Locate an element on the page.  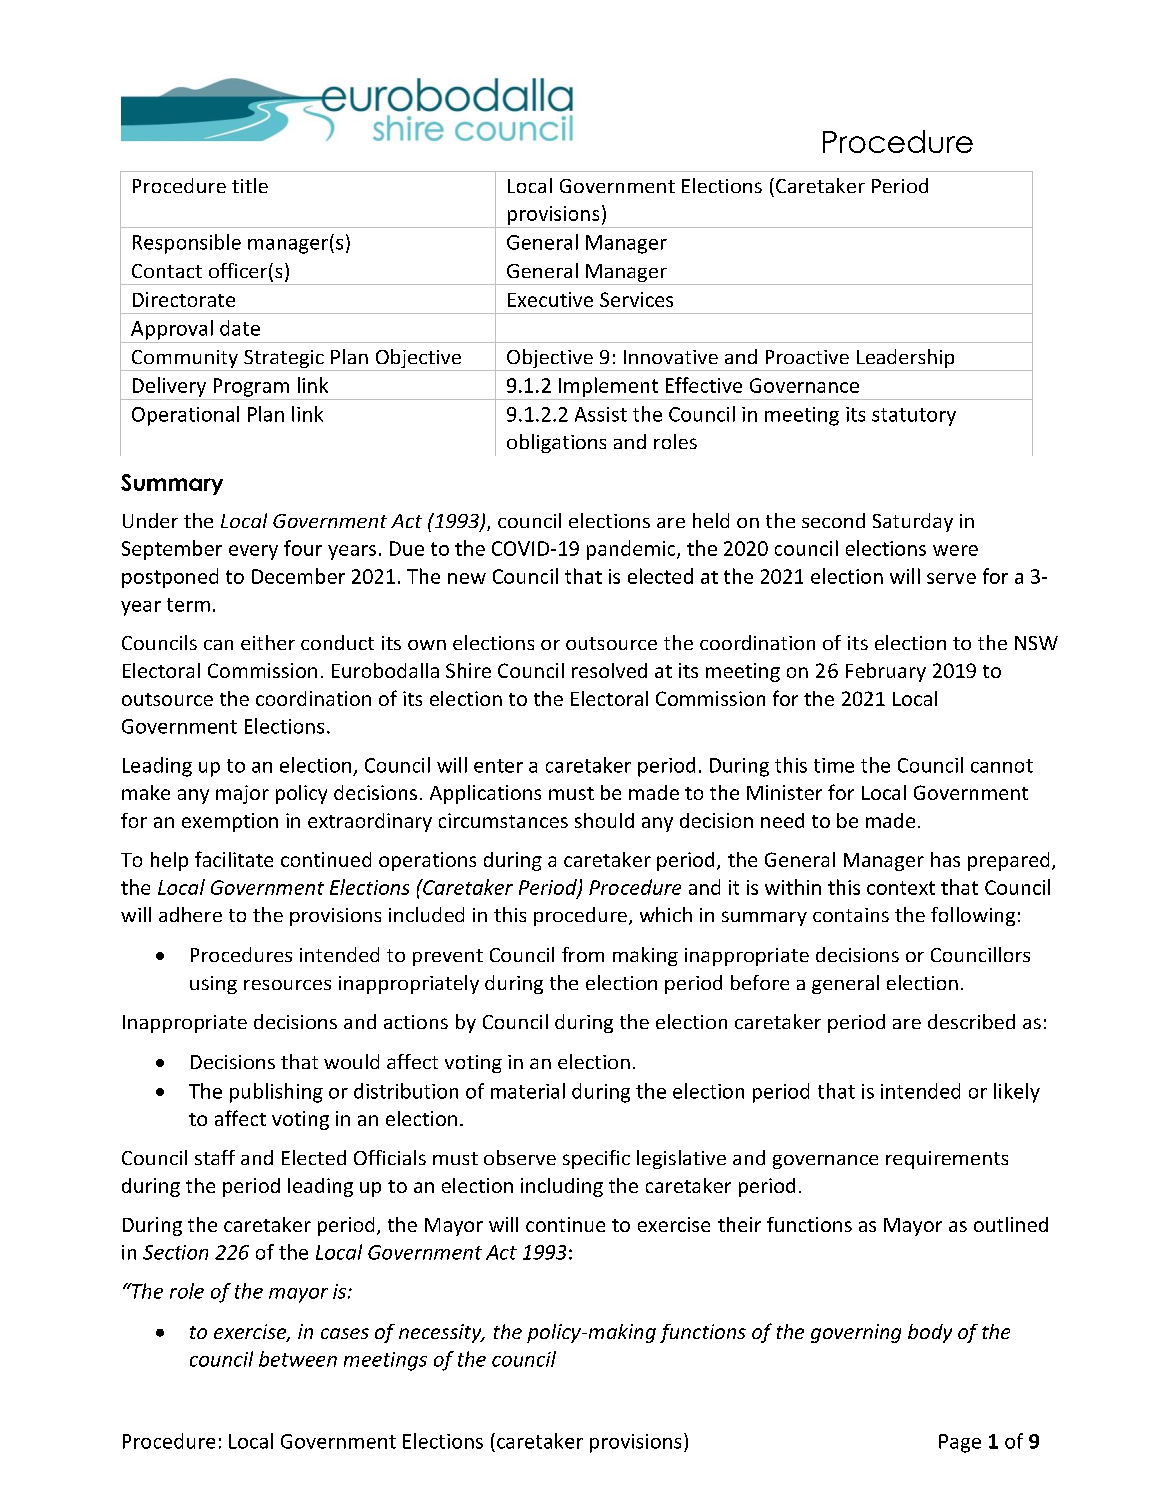
exemption is located at coordinates (230, 822).
